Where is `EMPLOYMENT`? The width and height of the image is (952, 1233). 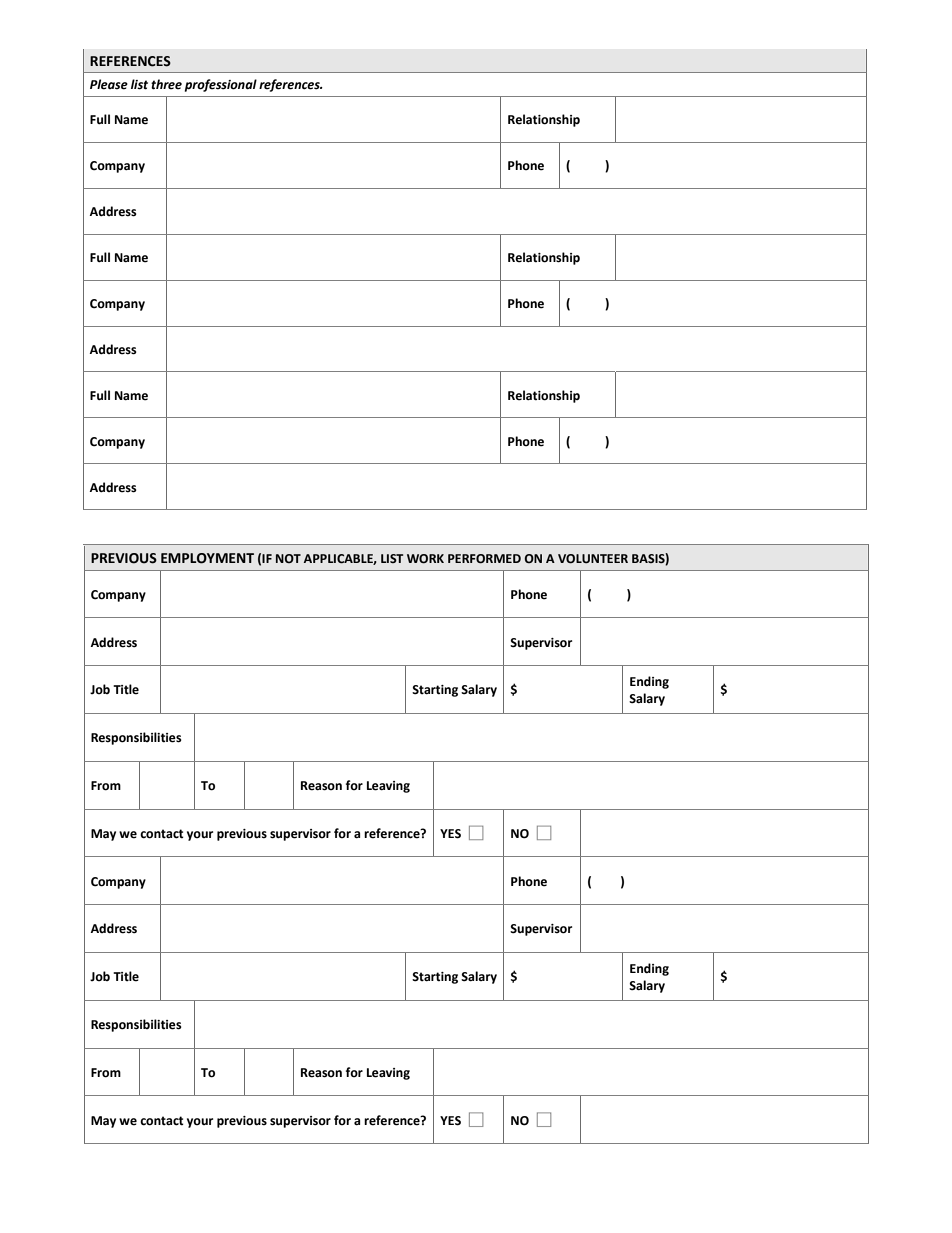
EMPLOYMENT is located at coordinates (207, 558).
